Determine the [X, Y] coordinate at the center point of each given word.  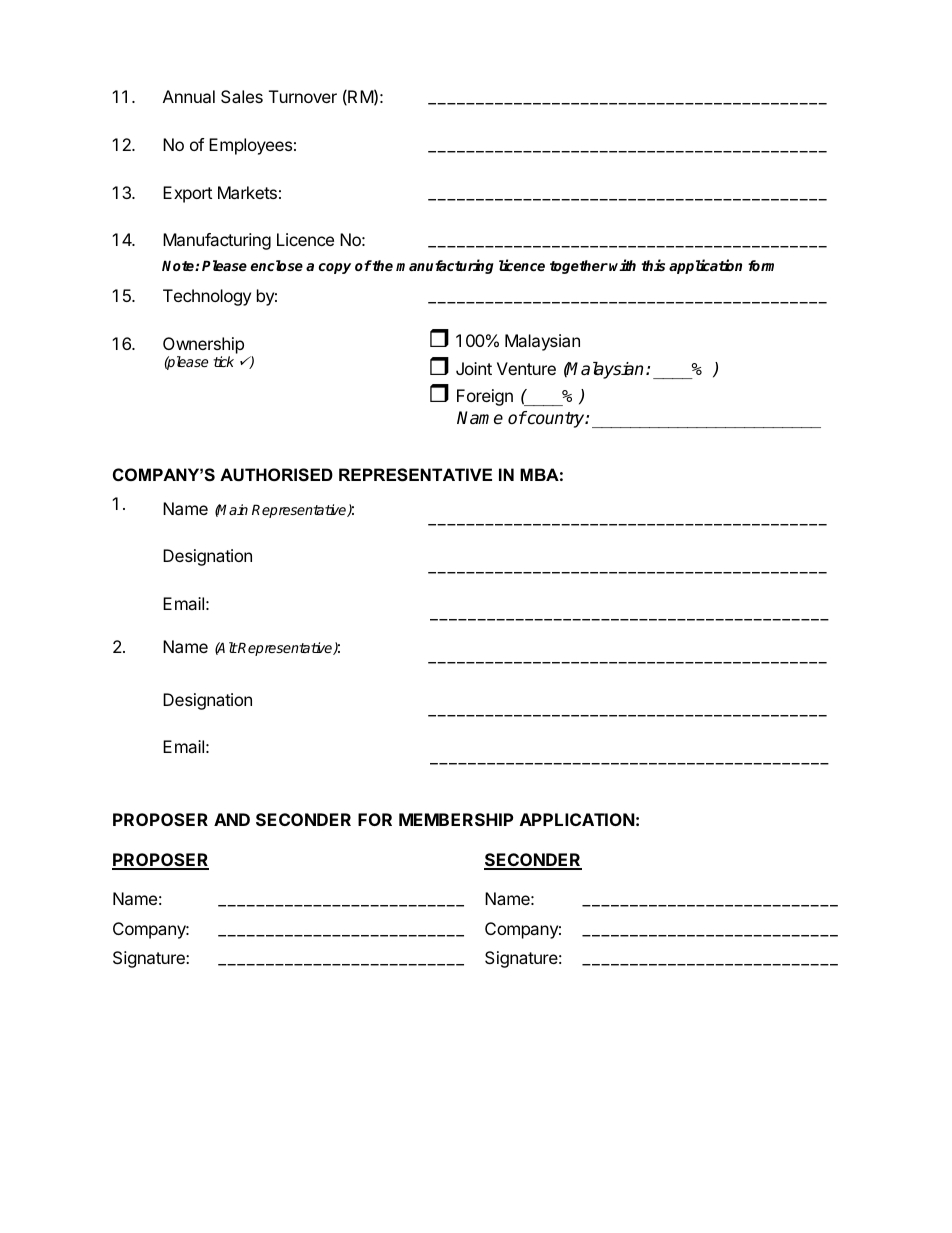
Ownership [203, 347]
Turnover [303, 96]
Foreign [485, 397]
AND [232, 819]
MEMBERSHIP [456, 819]
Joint [474, 368]
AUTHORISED [276, 475]
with [622, 265]
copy [335, 268]
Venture [526, 368]
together [579, 267]
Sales [242, 96]
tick [224, 361]
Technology [207, 297]
